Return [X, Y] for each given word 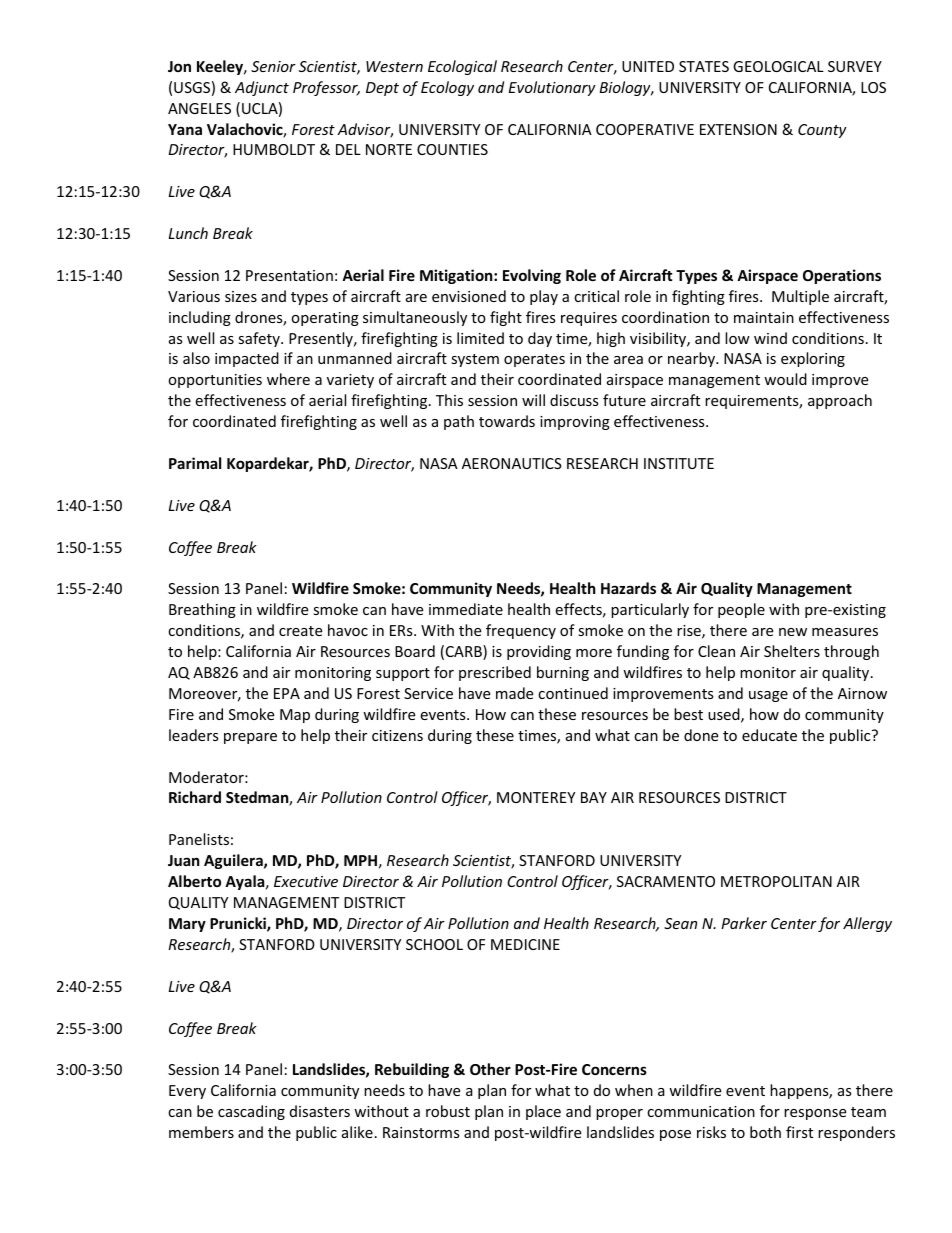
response [815, 1114]
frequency [521, 631]
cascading [251, 1112]
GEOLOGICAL [778, 66]
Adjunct [262, 88]
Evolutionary [552, 88]
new [793, 632]
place [543, 1112]
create [300, 631]
